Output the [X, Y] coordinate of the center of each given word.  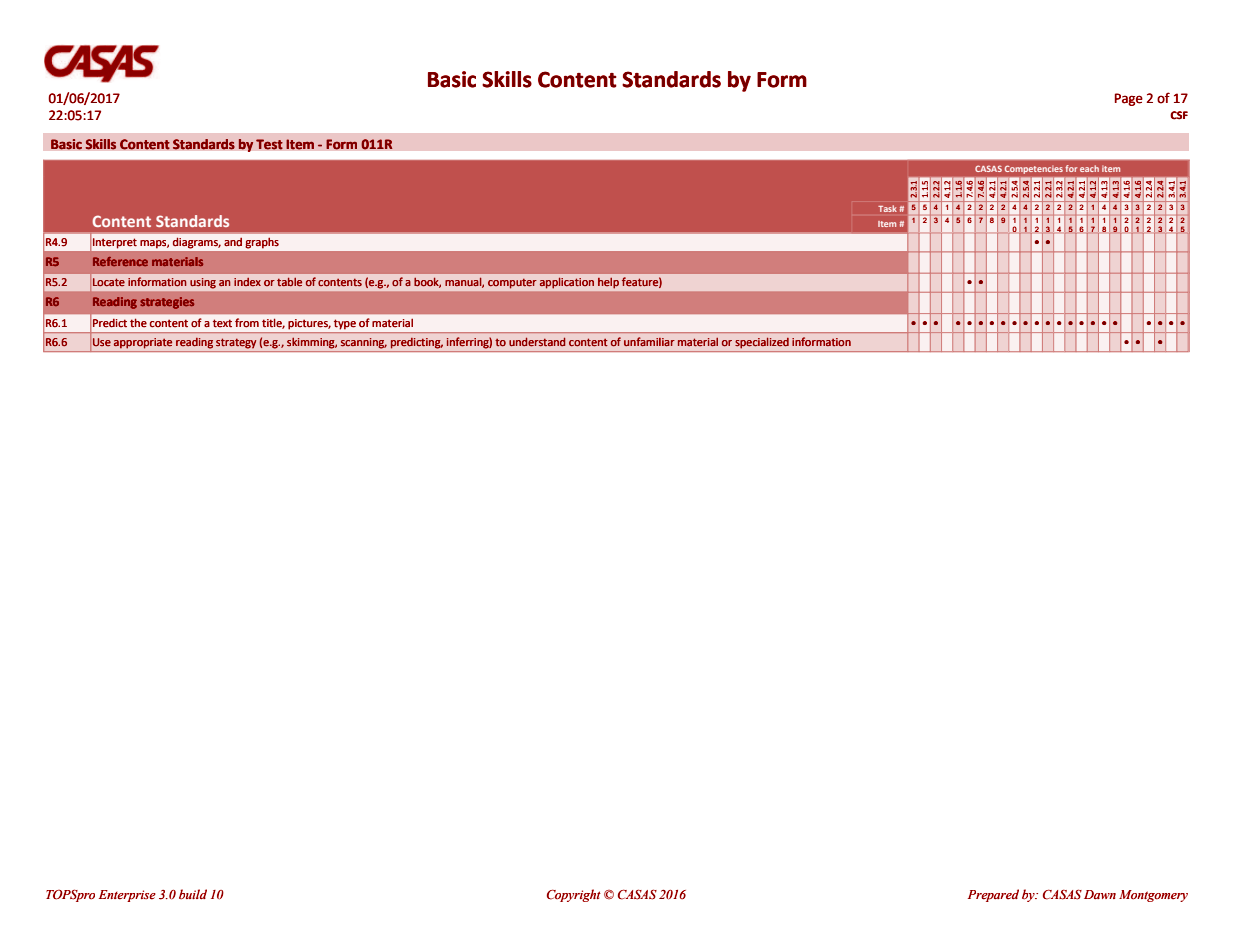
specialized [762, 343]
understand [537, 342]
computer [512, 283]
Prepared [993, 895]
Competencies [1034, 170]
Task [887, 208]
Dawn [1100, 894]
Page [1129, 99]
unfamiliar [649, 341]
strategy [236, 343]
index [247, 282]
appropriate [143, 343]
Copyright [574, 895]
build [193, 894]
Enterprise [127, 896]
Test [269, 144]
